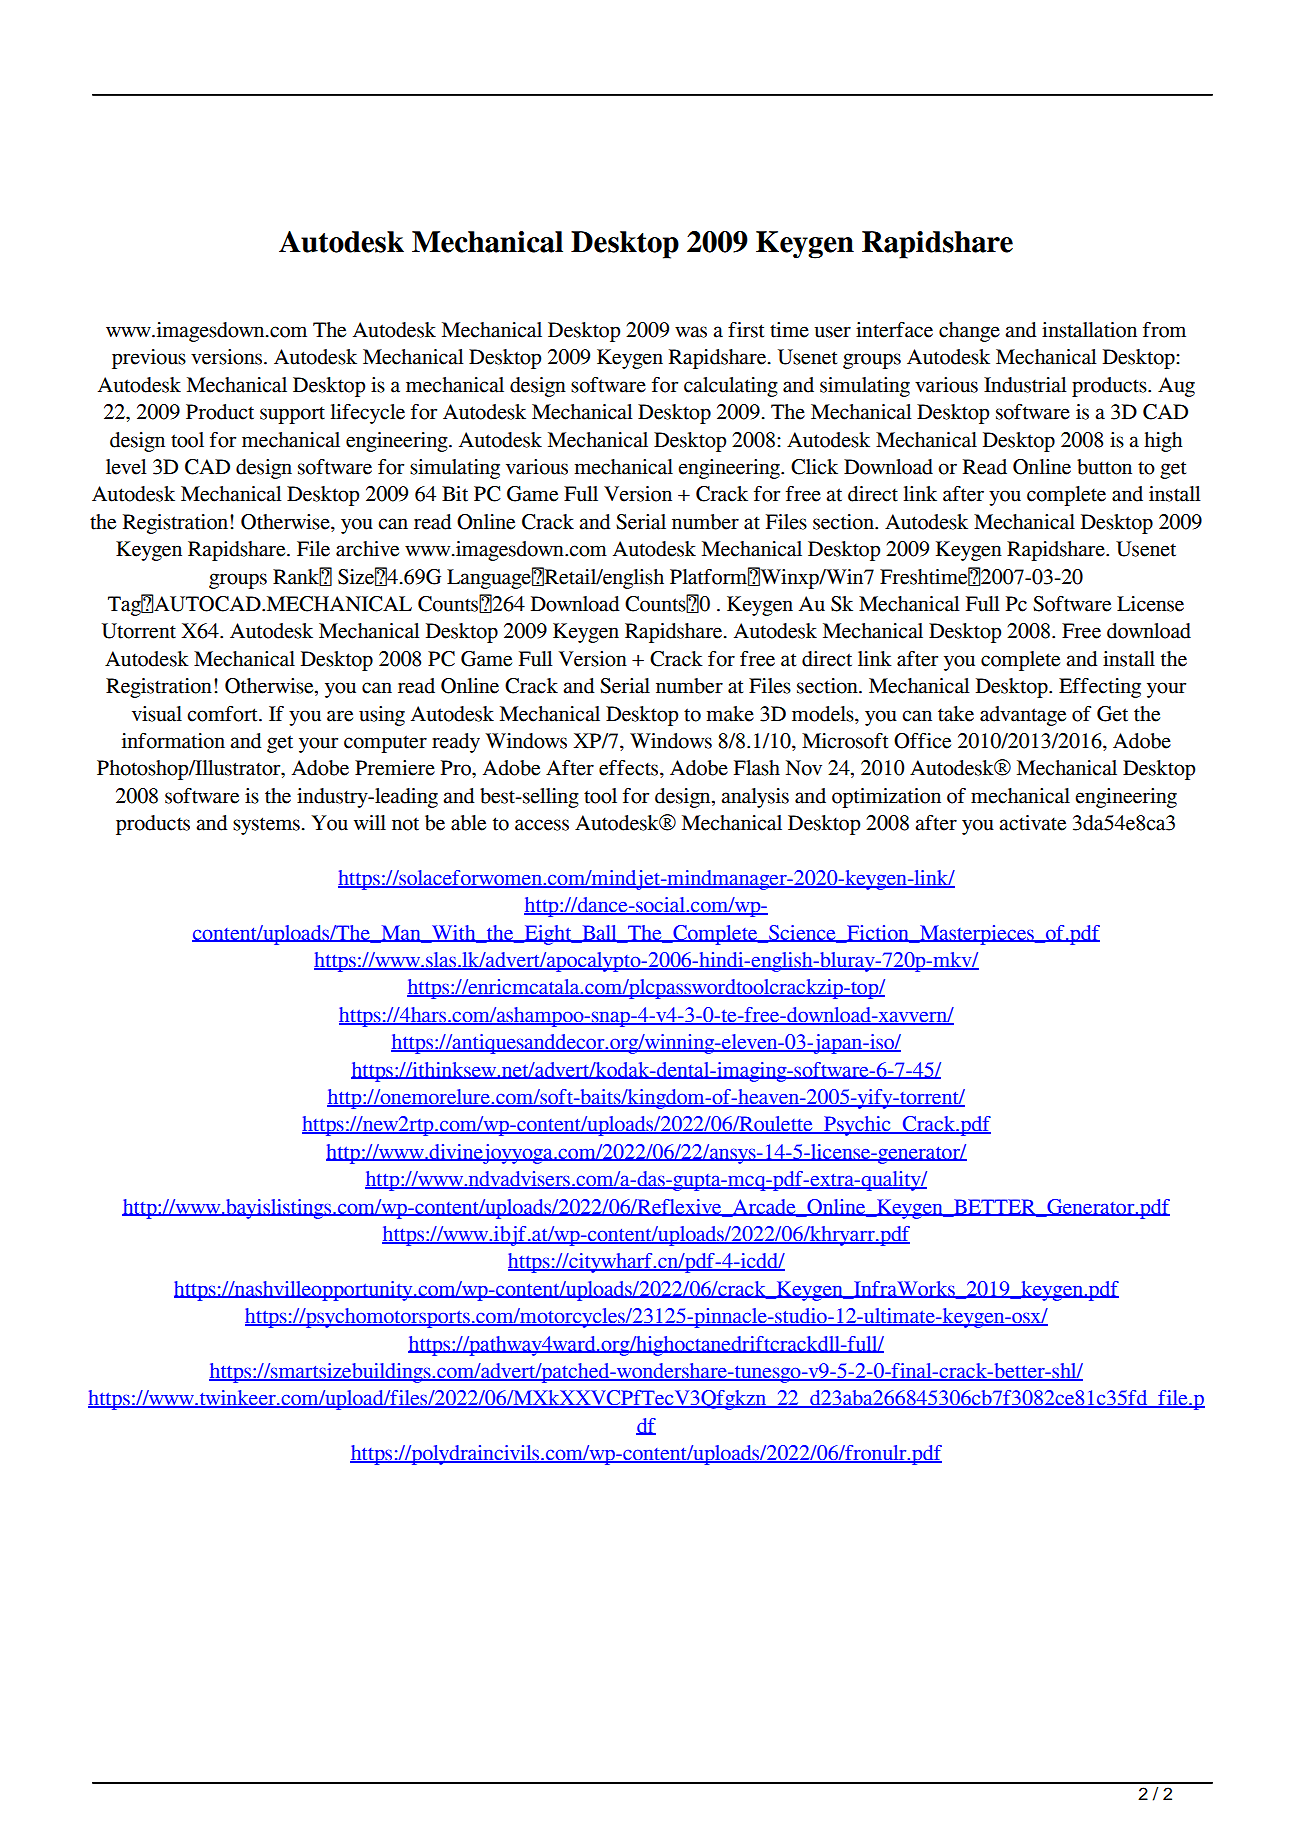 The height and width of the screenshot is (1845, 1305). What do you see at coordinates (1100, 688) in the screenshot?
I see `Effecting` at bounding box center [1100, 688].
